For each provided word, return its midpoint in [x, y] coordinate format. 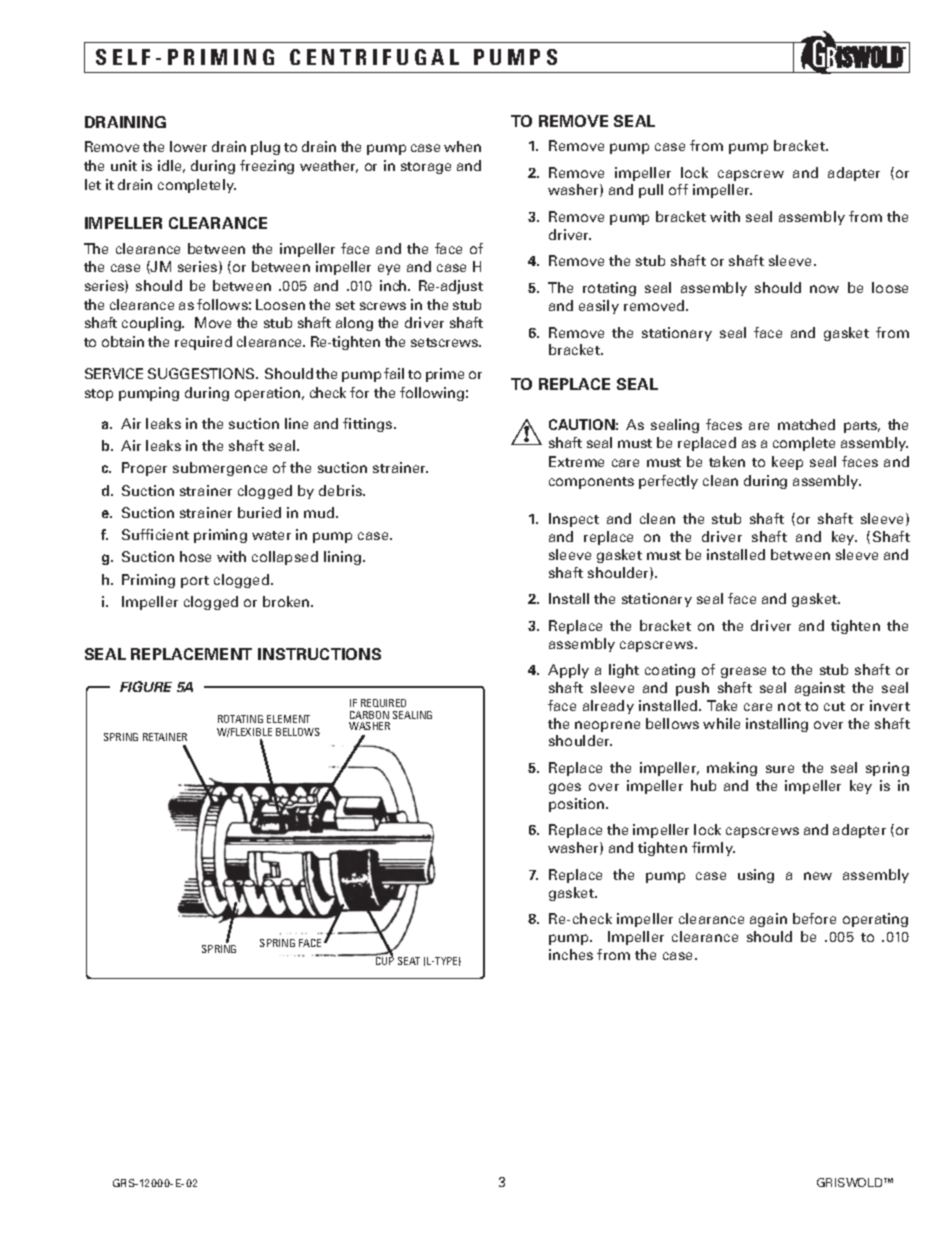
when [462, 146]
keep [787, 463]
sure [780, 769]
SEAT [409, 961]
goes [565, 788]
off [678, 189]
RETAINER [165, 737]
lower [188, 146]
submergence [220, 469]
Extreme [576, 461]
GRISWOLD [851, 1182]
